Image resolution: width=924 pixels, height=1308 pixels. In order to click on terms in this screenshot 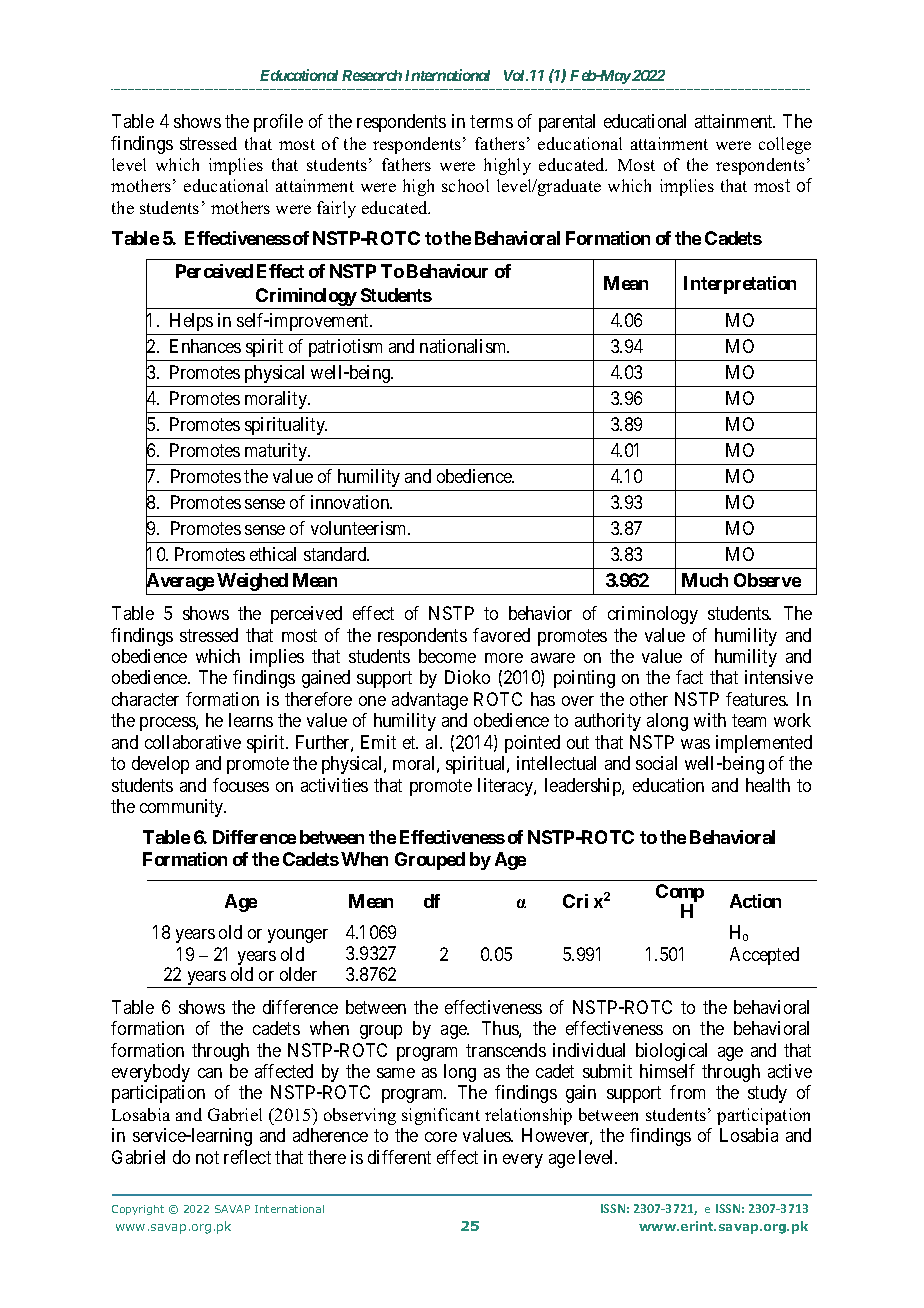, I will do `click(491, 121)`.
